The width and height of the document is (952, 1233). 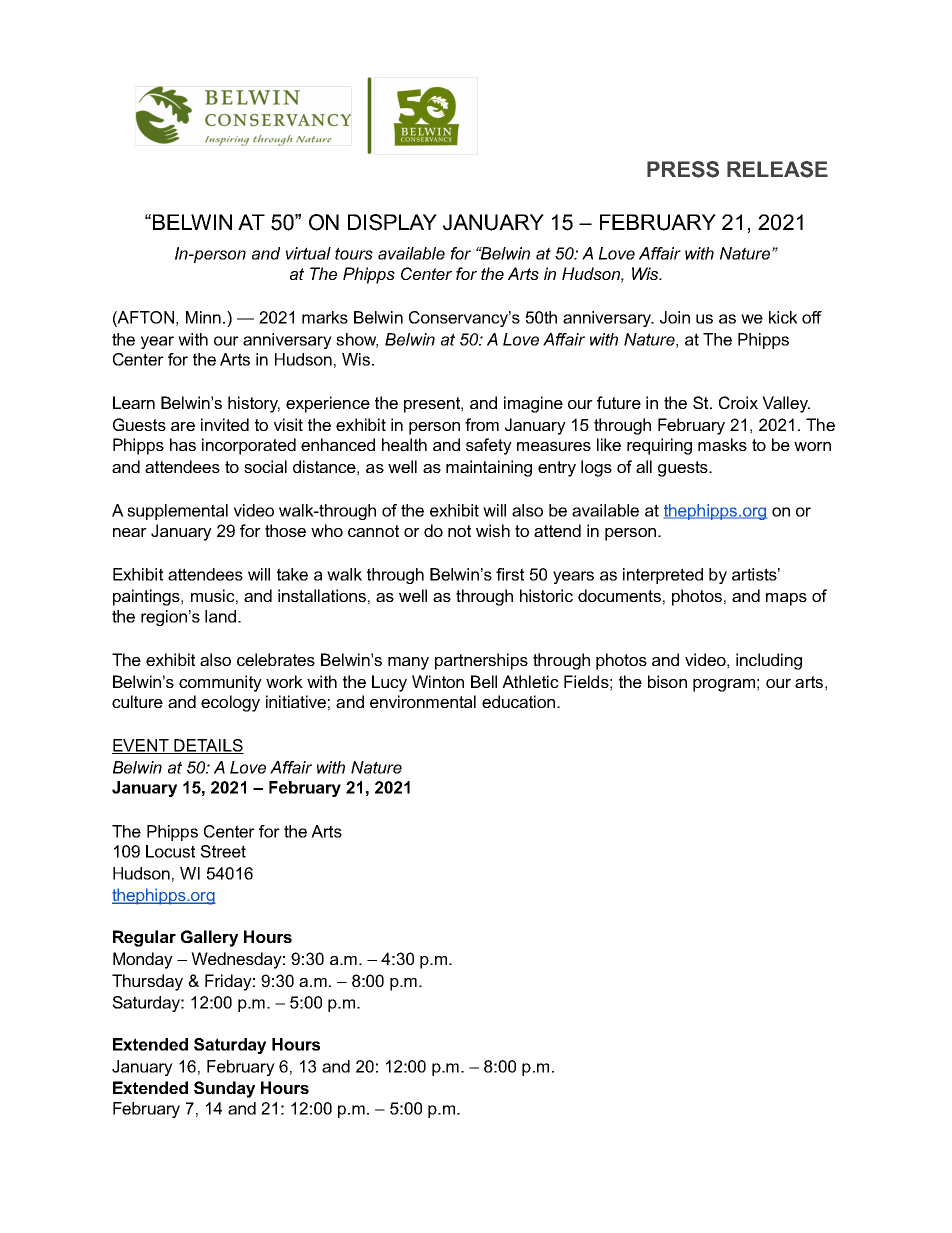 I want to click on including, so click(x=769, y=661).
